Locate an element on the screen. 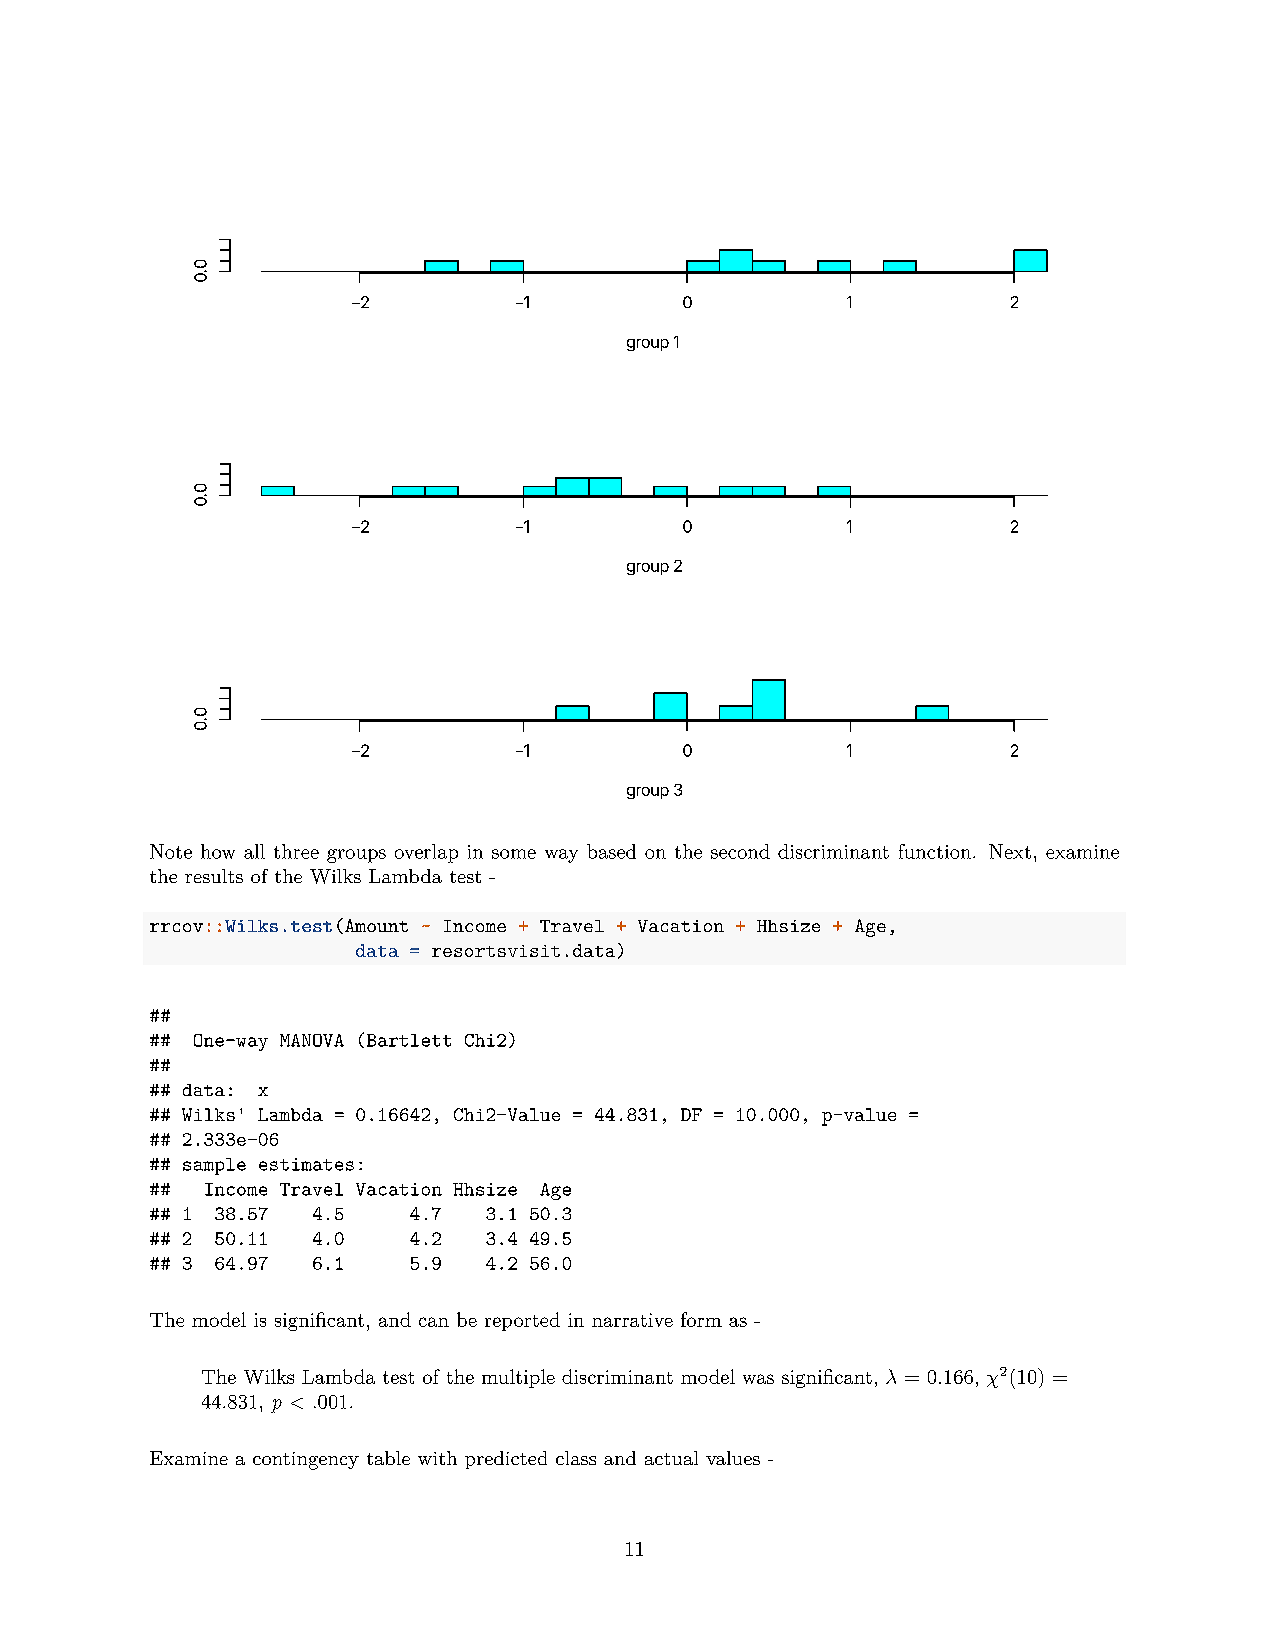 The image size is (1269, 1643). Bartlett is located at coordinates (409, 1040).
